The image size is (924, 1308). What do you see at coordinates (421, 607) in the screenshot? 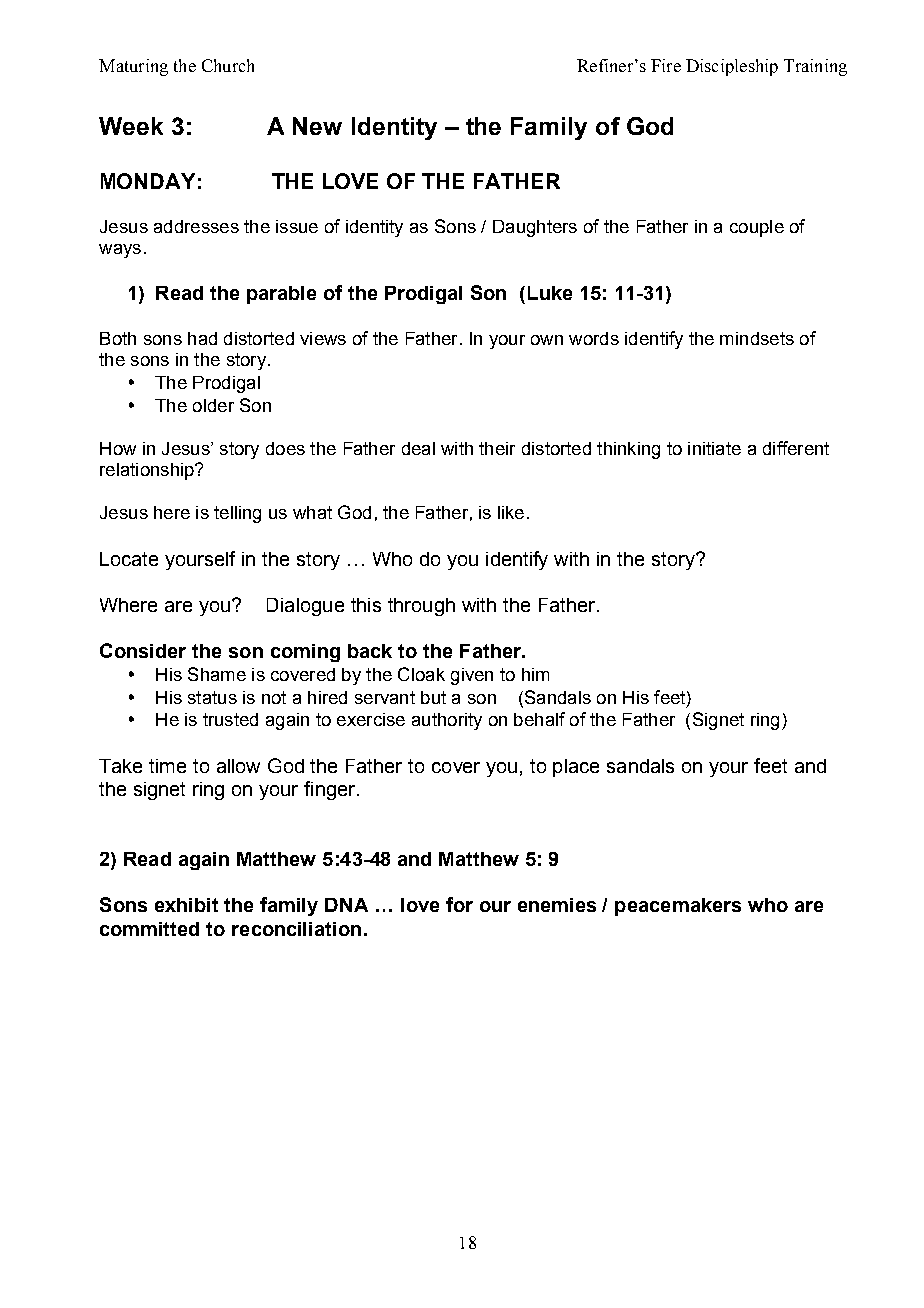
I see `through` at bounding box center [421, 607].
